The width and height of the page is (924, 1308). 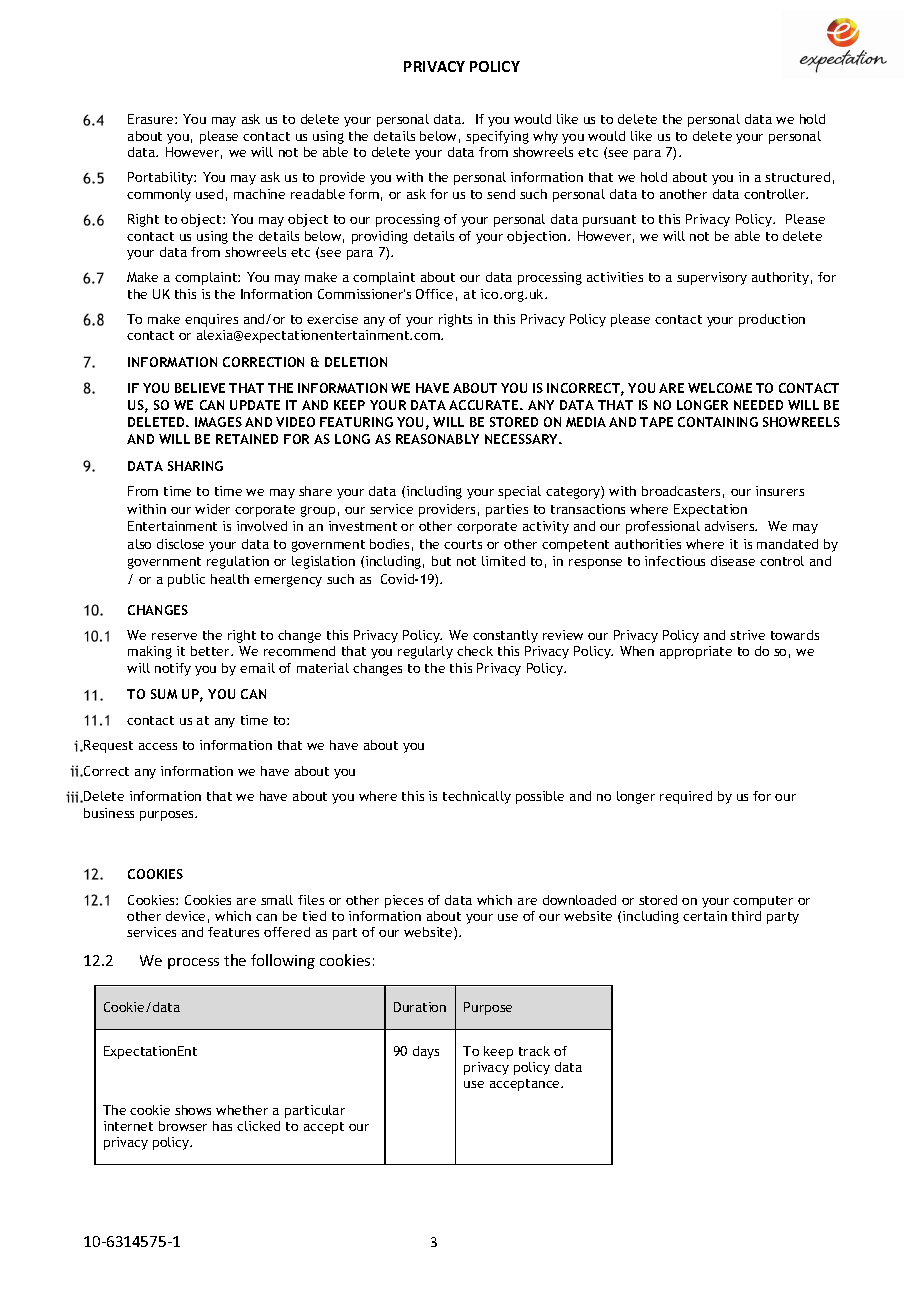 I want to click on specifying, so click(x=497, y=137).
